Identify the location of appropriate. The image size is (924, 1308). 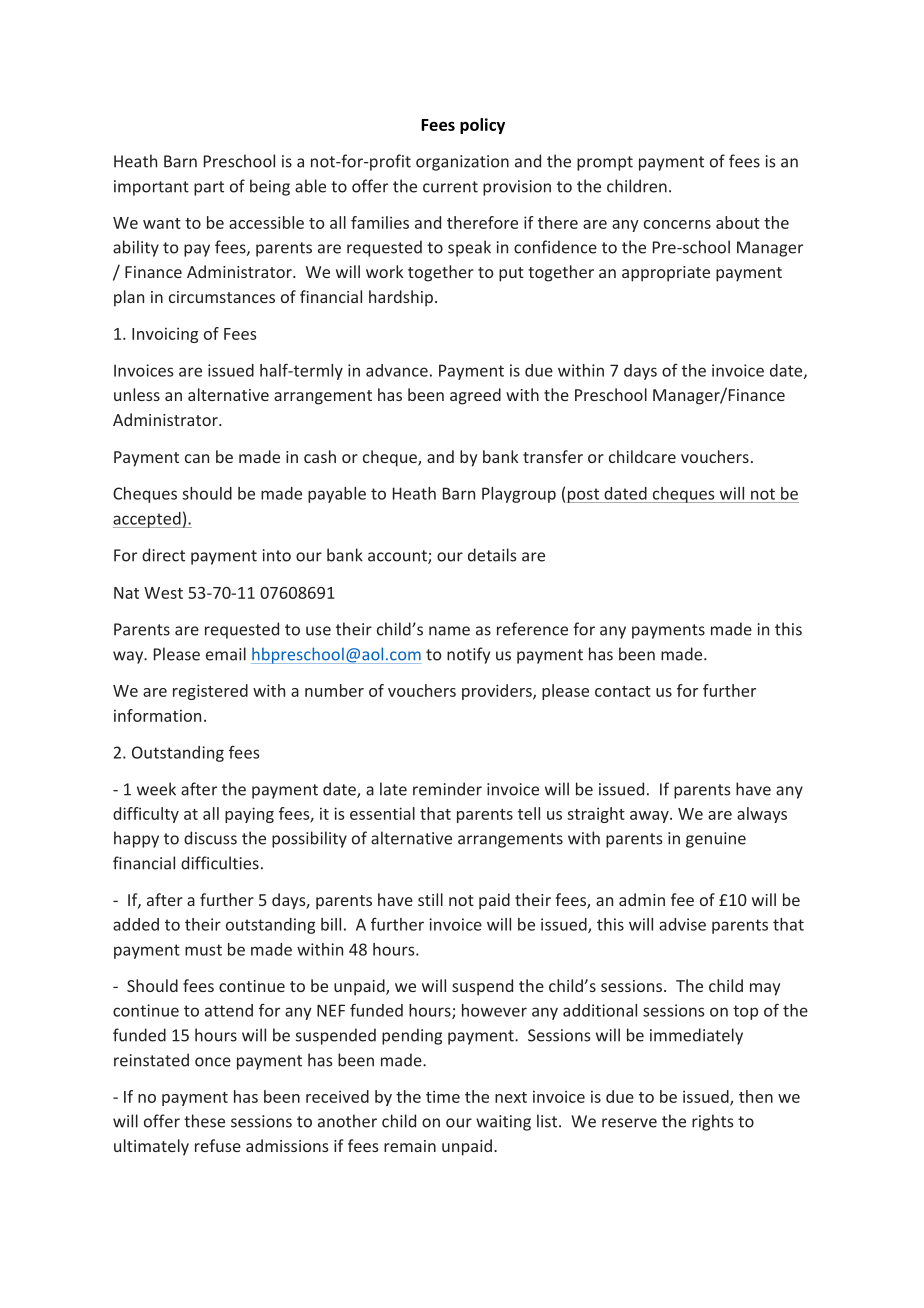
(666, 274).
